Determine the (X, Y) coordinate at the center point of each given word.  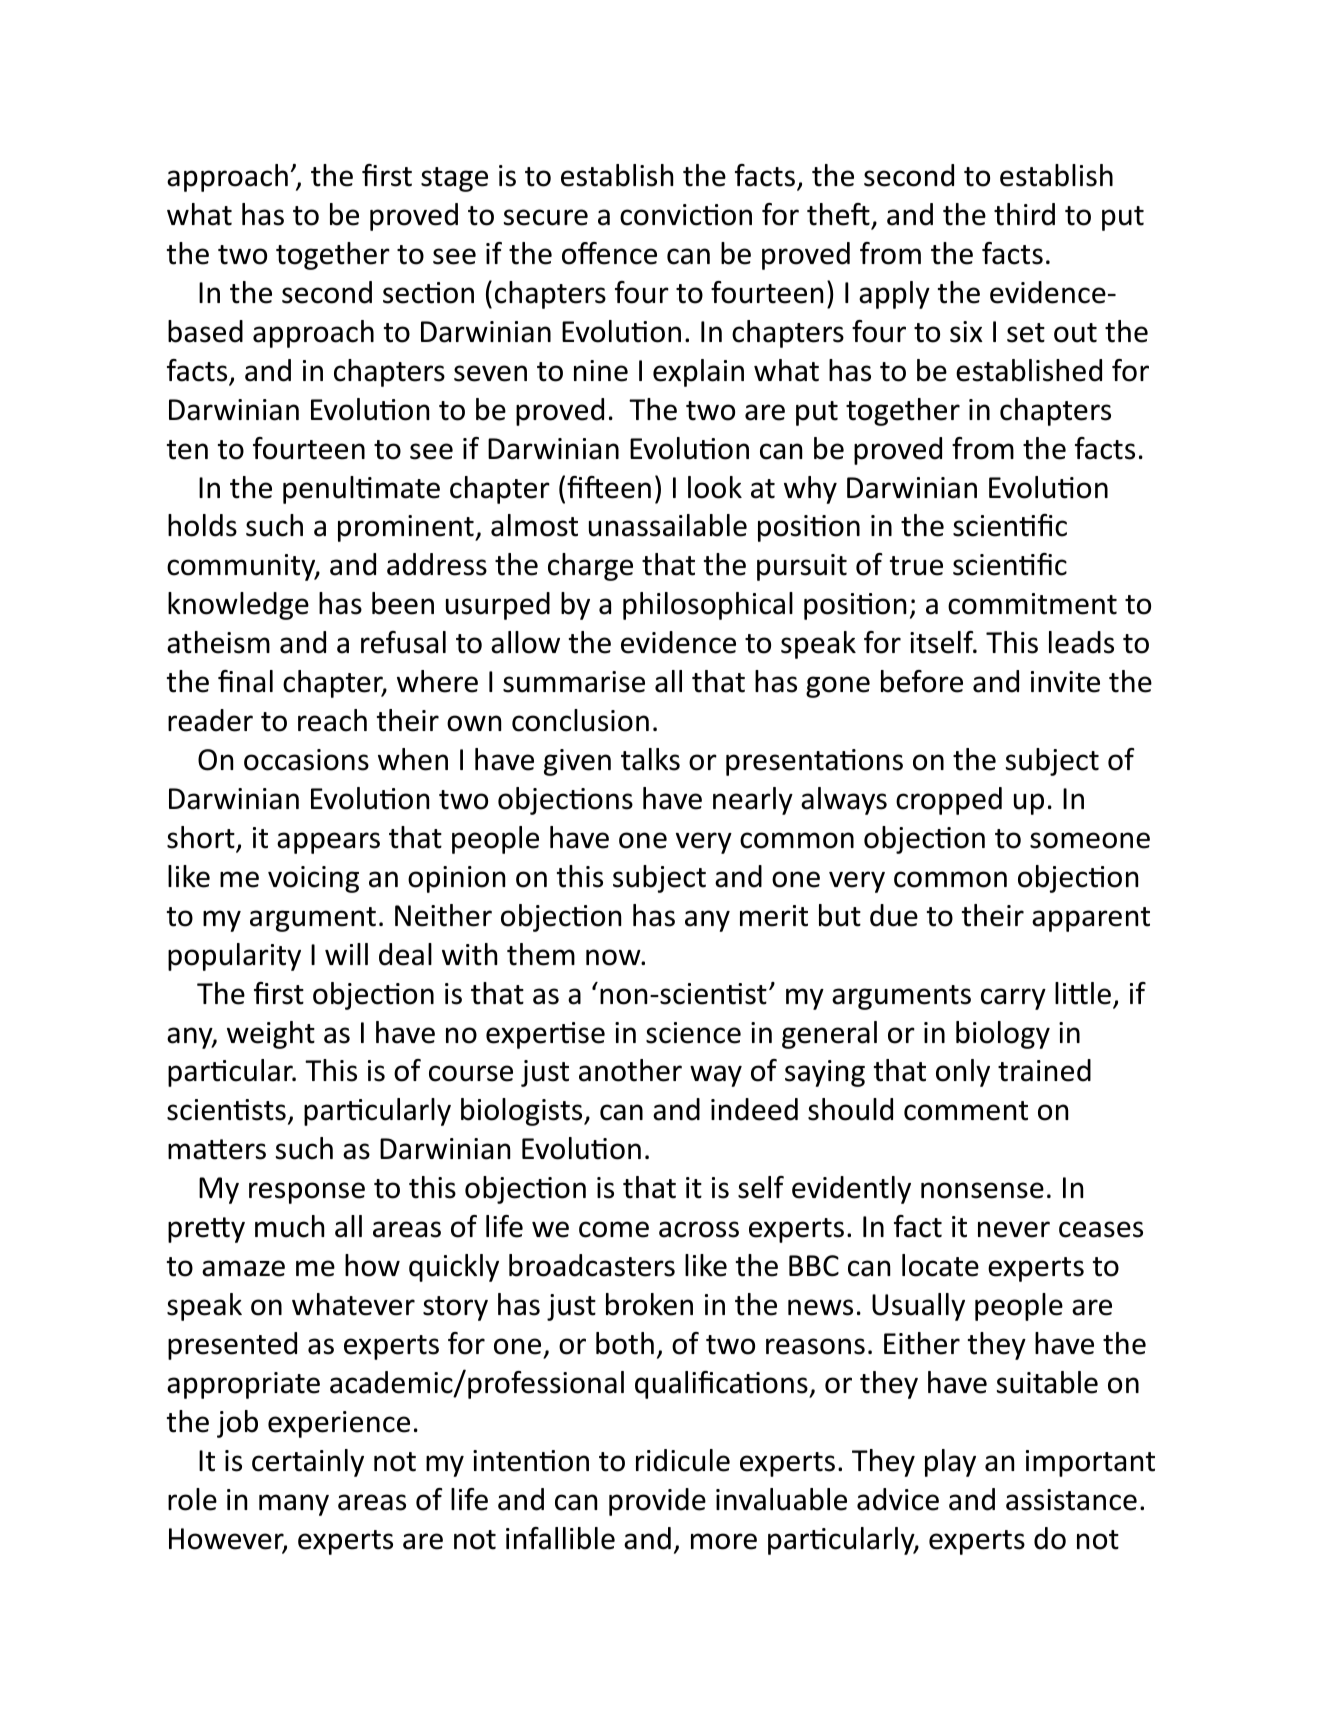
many (294, 1505)
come (614, 1229)
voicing (313, 879)
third (1024, 214)
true (916, 566)
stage (454, 179)
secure (546, 217)
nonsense (982, 1190)
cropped (949, 801)
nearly (753, 801)
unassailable (668, 525)
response (307, 1193)
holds (202, 525)
